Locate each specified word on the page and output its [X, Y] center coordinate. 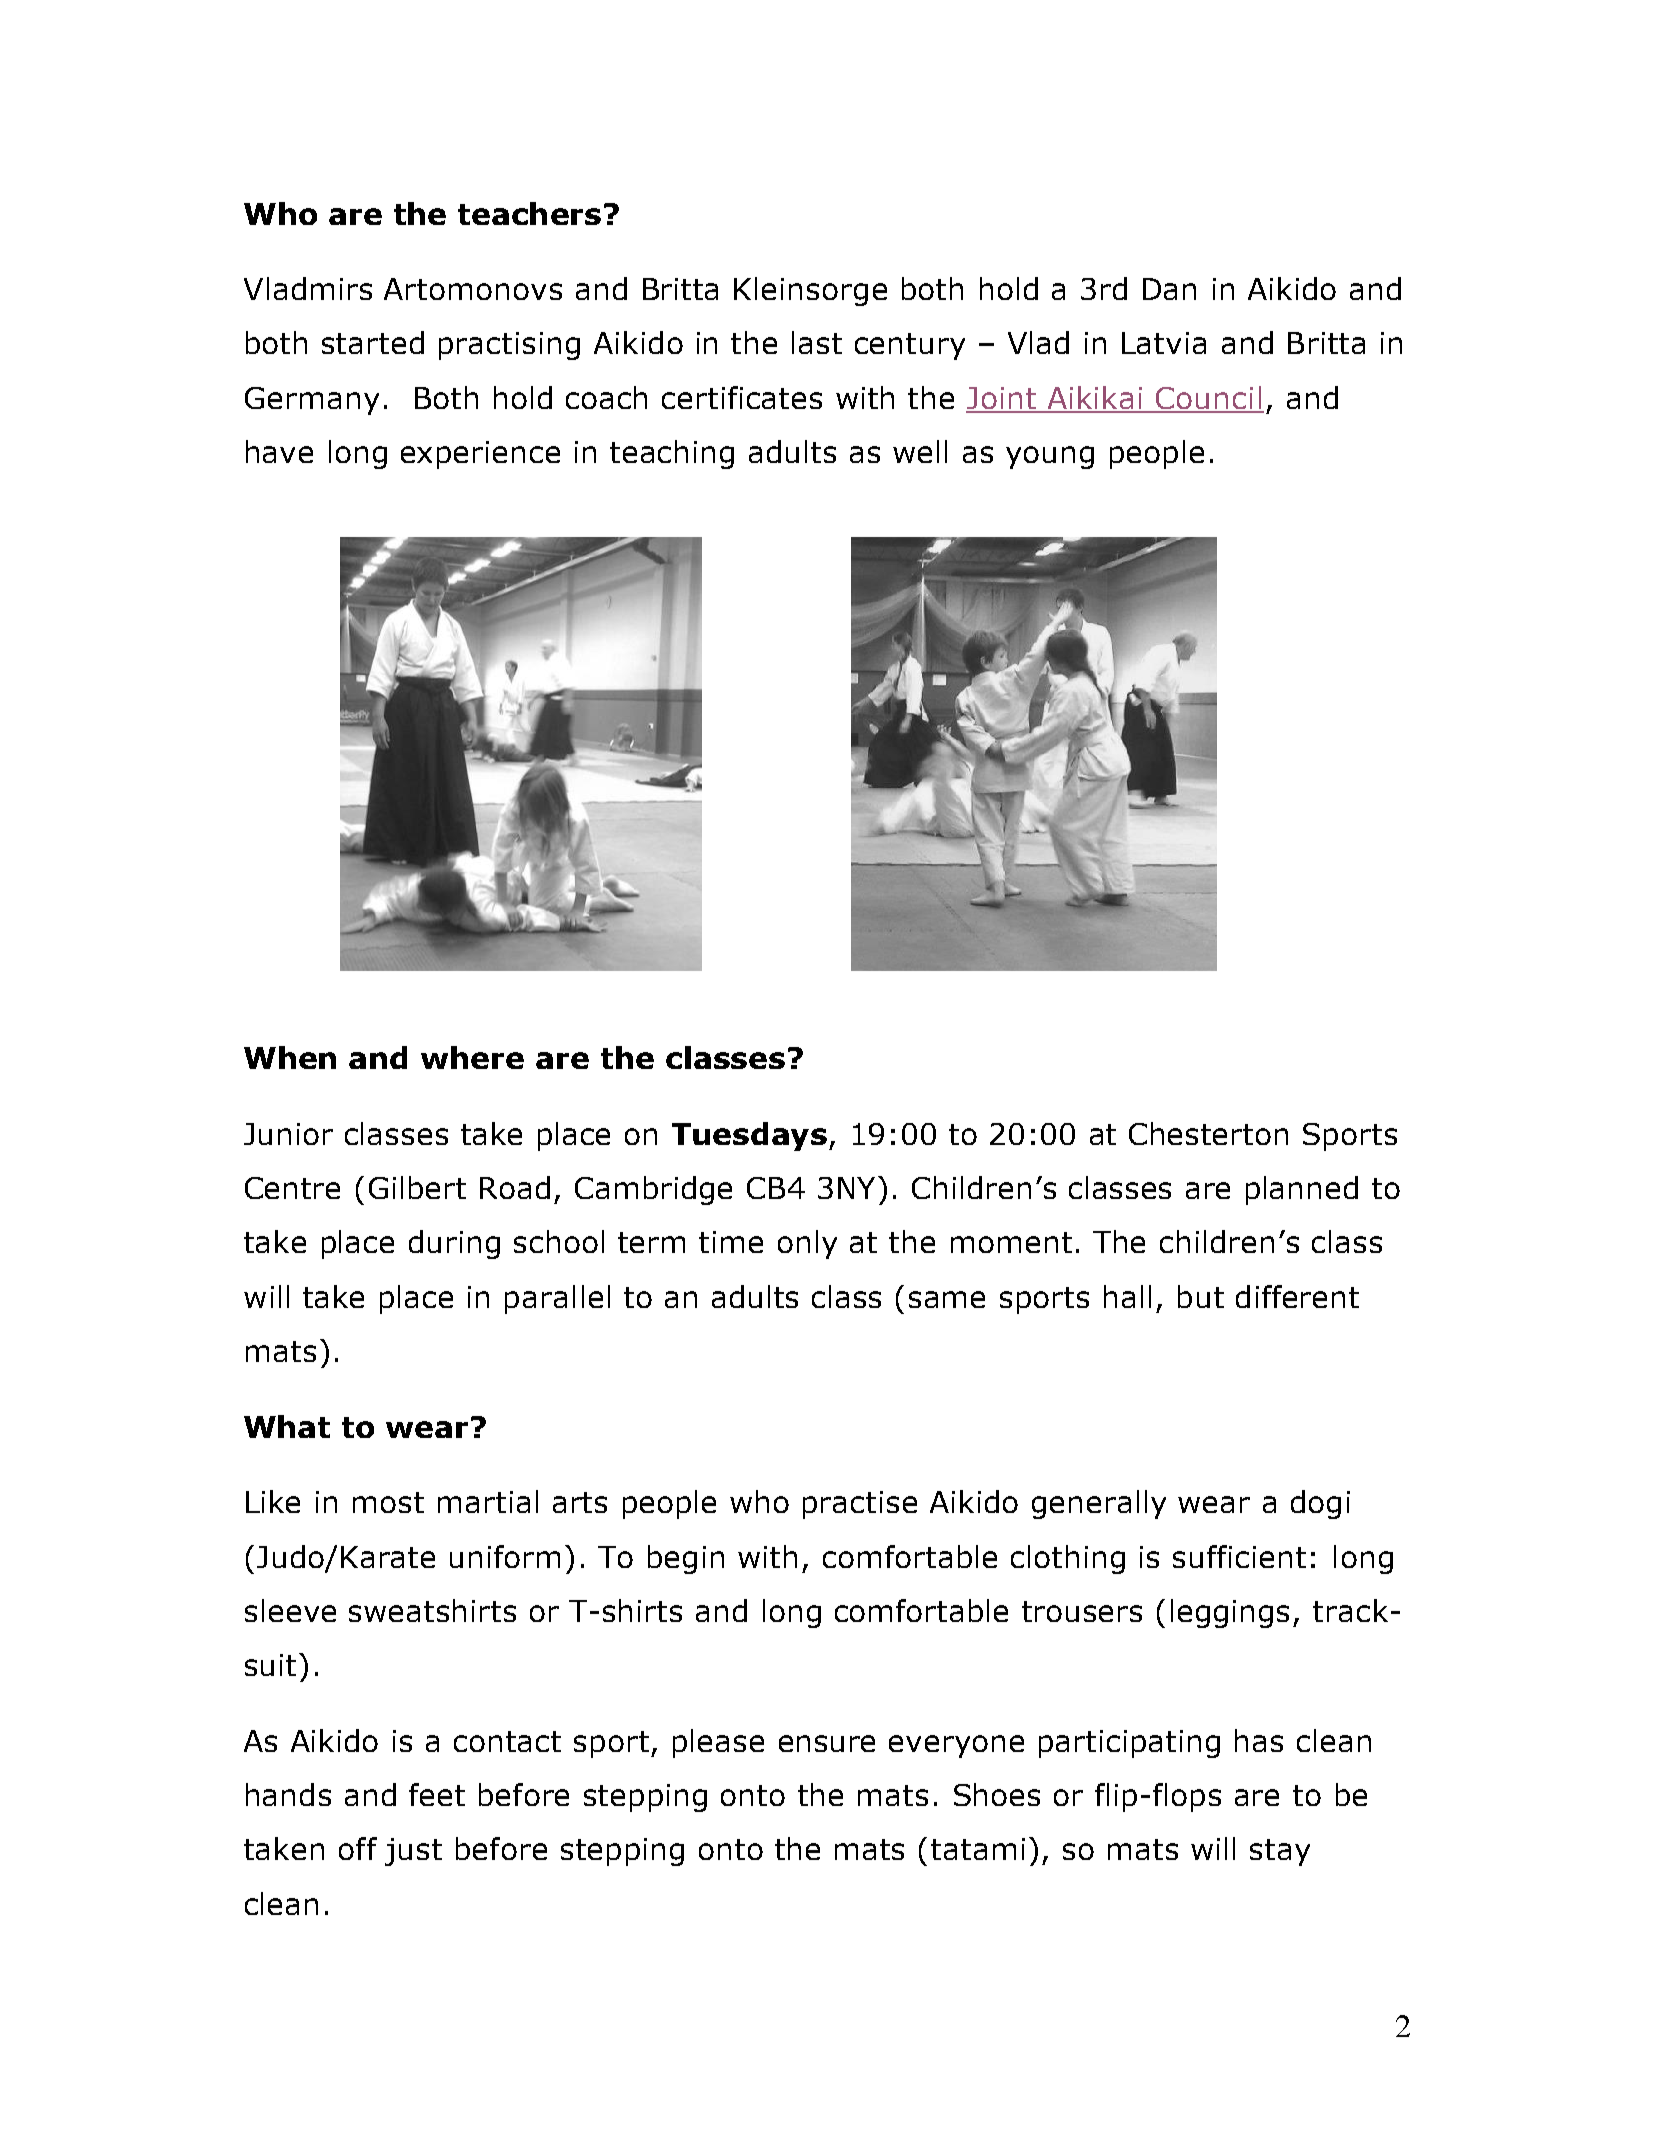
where [472, 1057]
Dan [1169, 289]
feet [437, 1794]
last [817, 342]
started [373, 342]
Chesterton [1208, 1133]
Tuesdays [749, 1136]
